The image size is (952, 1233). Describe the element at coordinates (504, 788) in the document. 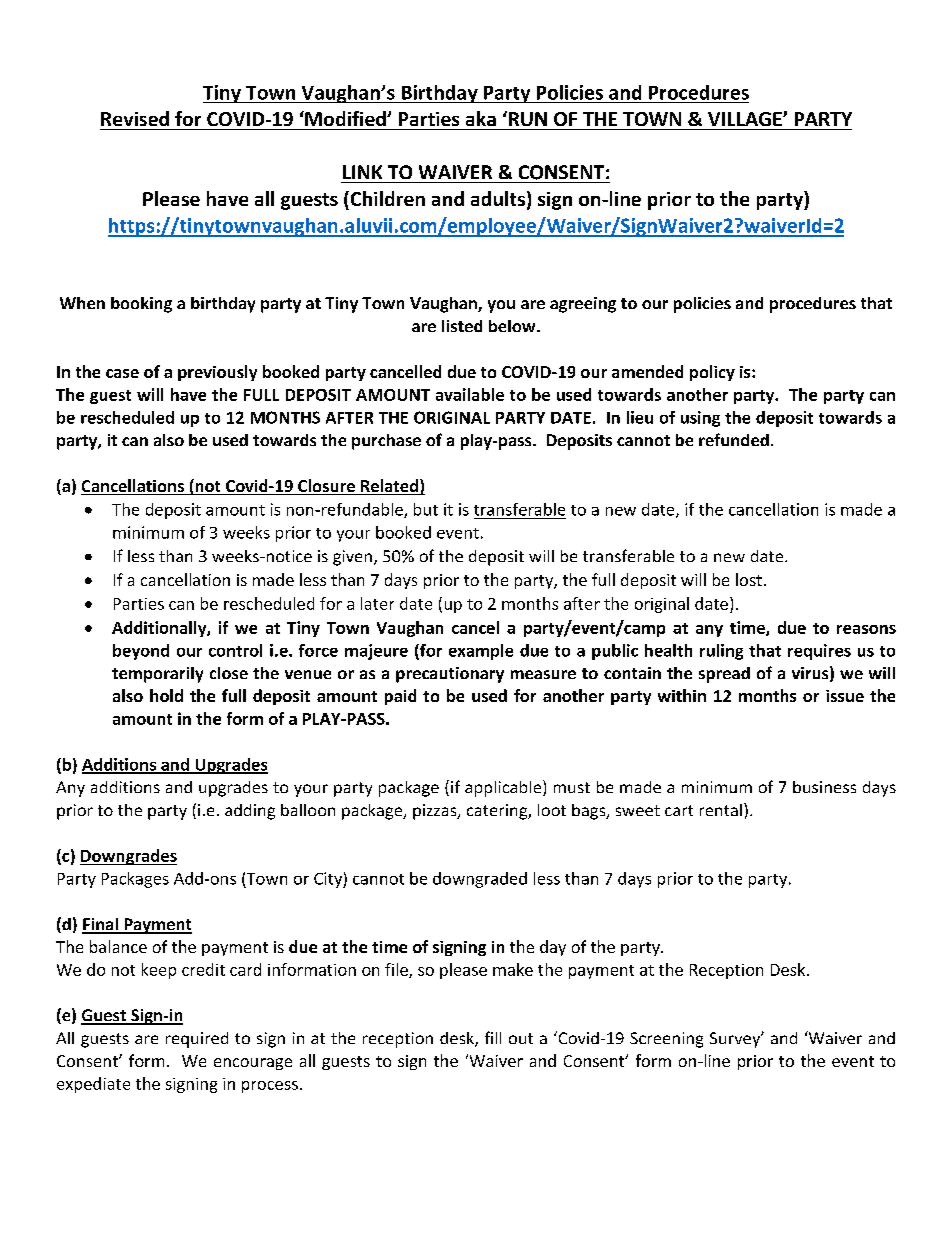

I see `applicable` at that location.
